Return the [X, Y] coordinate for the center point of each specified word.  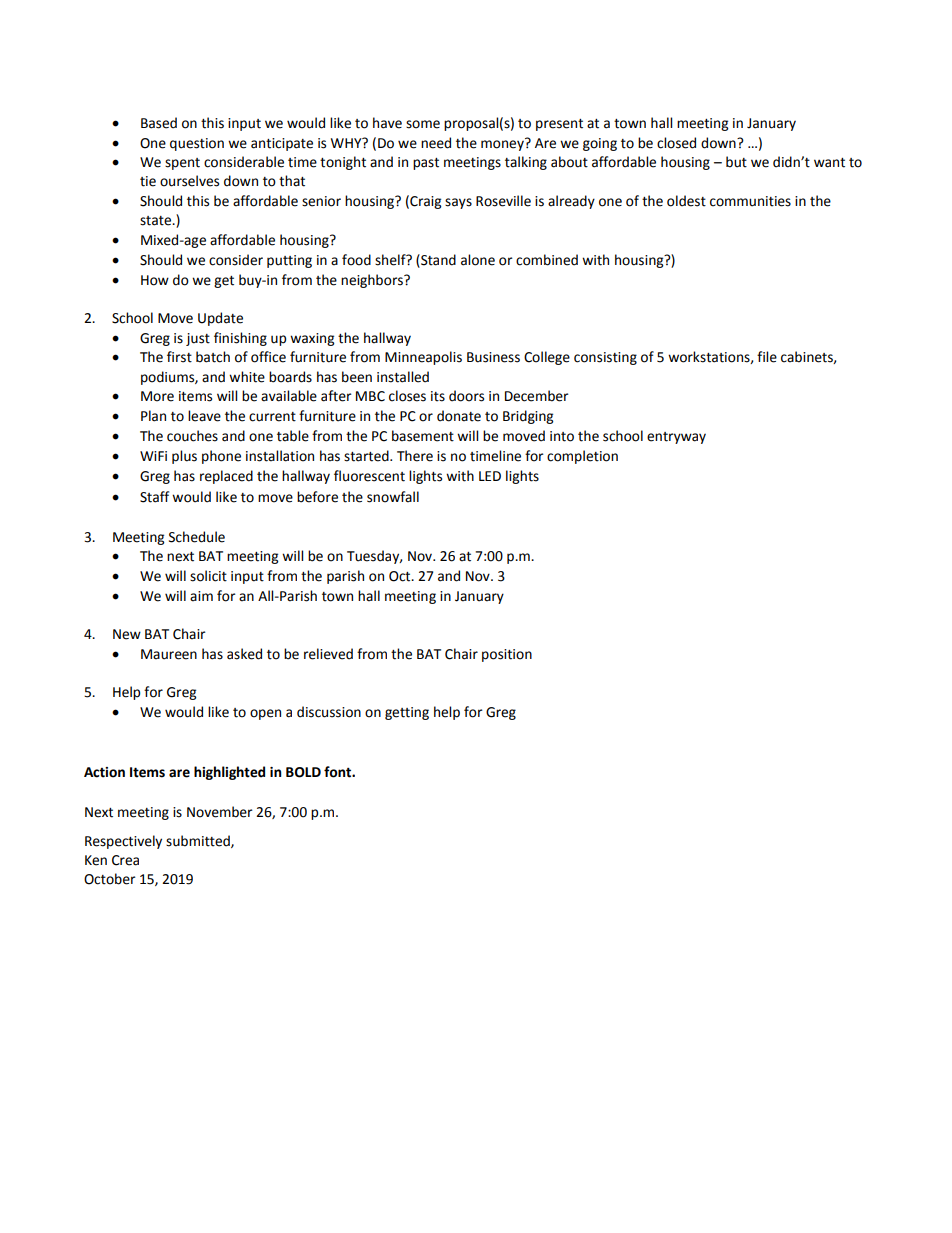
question [197, 144]
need [436, 143]
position [507, 655]
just [198, 339]
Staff [154, 497]
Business [493, 357]
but [736, 162]
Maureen [169, 654]
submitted [199, 841]
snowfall [393, 497]
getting [407, 713]
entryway [676, 438]
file [767, 357]
